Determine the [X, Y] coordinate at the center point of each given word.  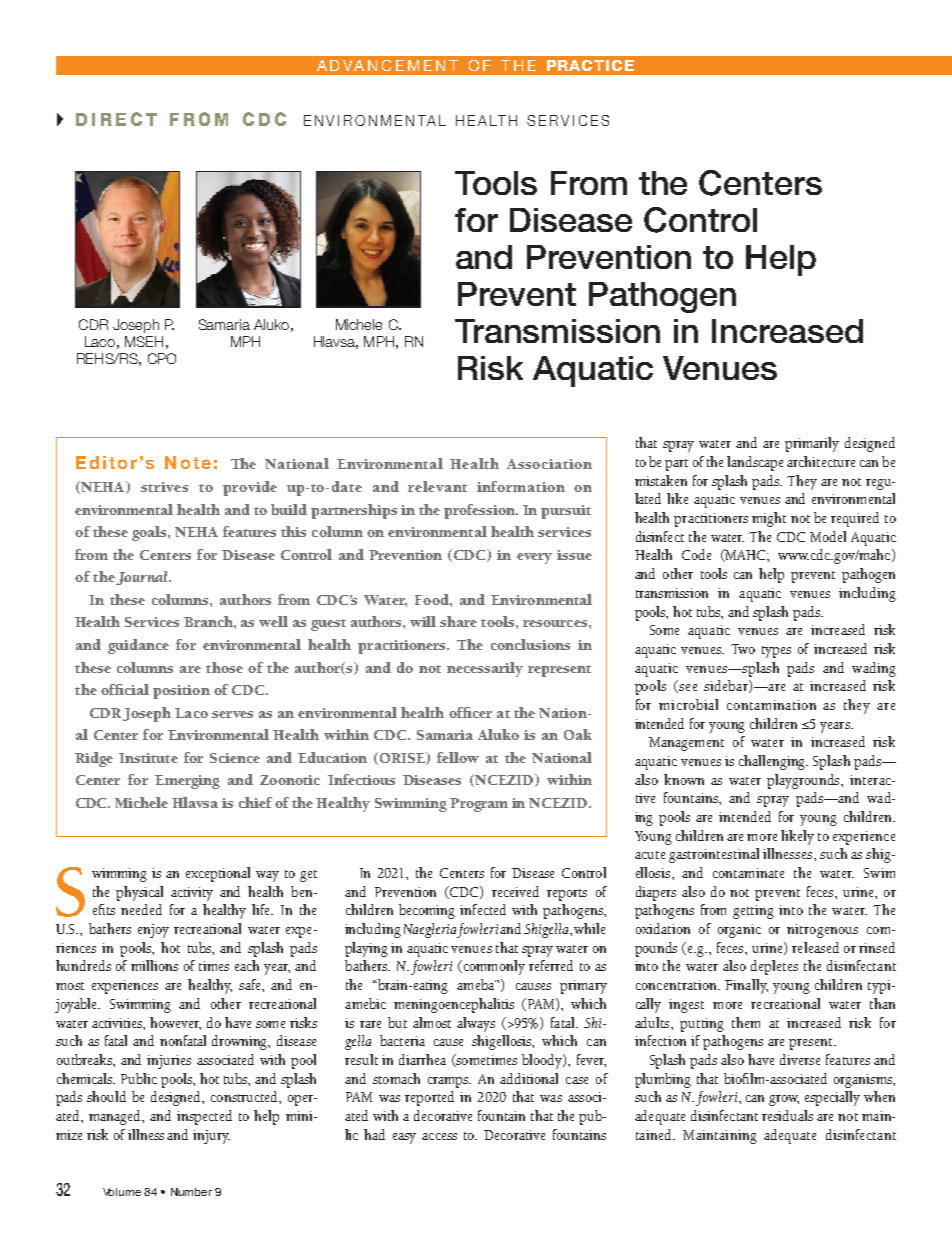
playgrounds [805, 781]
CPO [162, 358]
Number [191, 1192]
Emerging [187, 782]
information [521, 486]
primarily [812, 444]
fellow [458, 757]
